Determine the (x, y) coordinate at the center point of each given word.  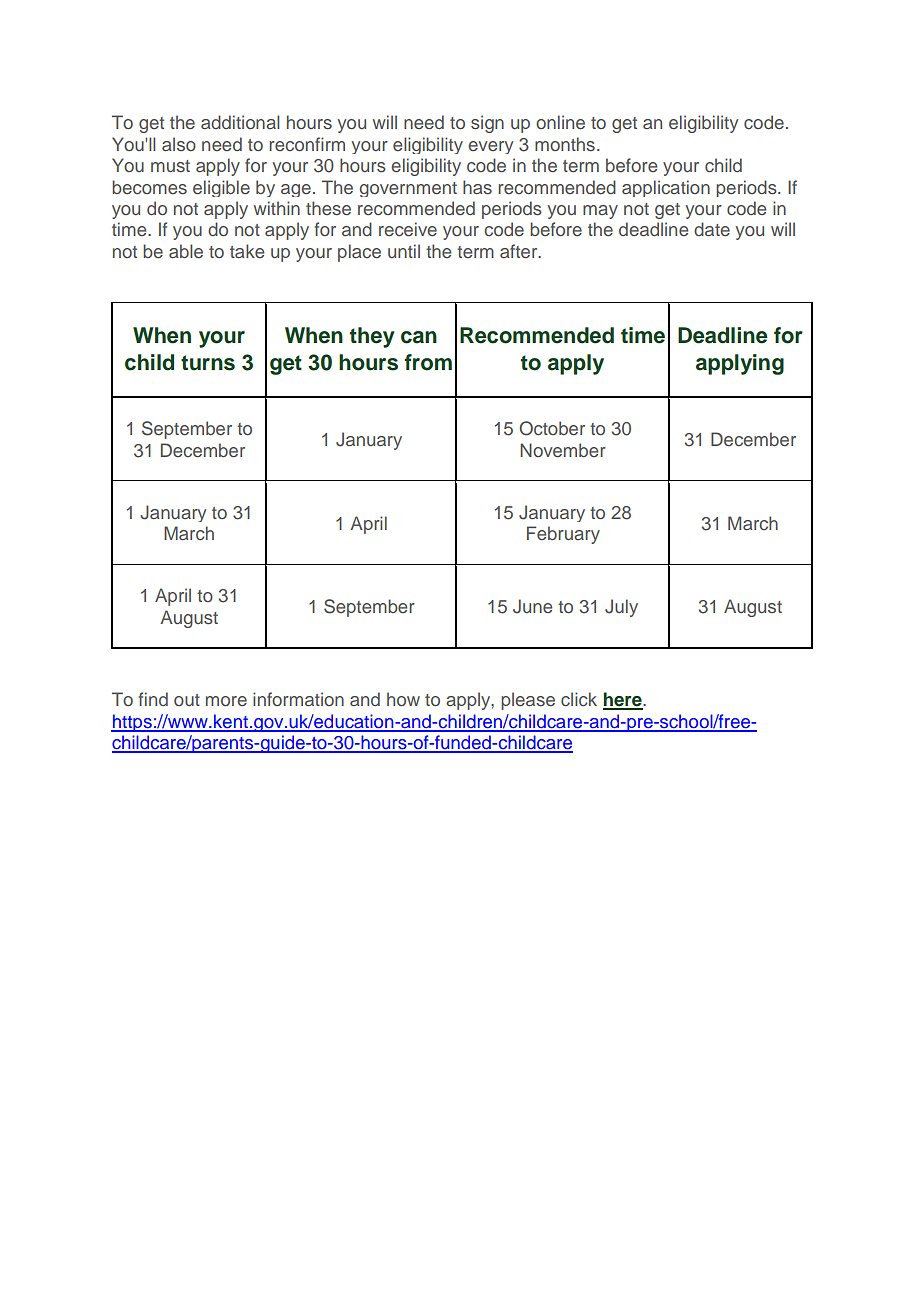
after (520, 251)
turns (208, 363)
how (403, 699)
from (428, 362)
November (563, 450)
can (419, 337)
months (565, 144)
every (490, 147)
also (179, 144)
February (563, 535)
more (226, 701)
